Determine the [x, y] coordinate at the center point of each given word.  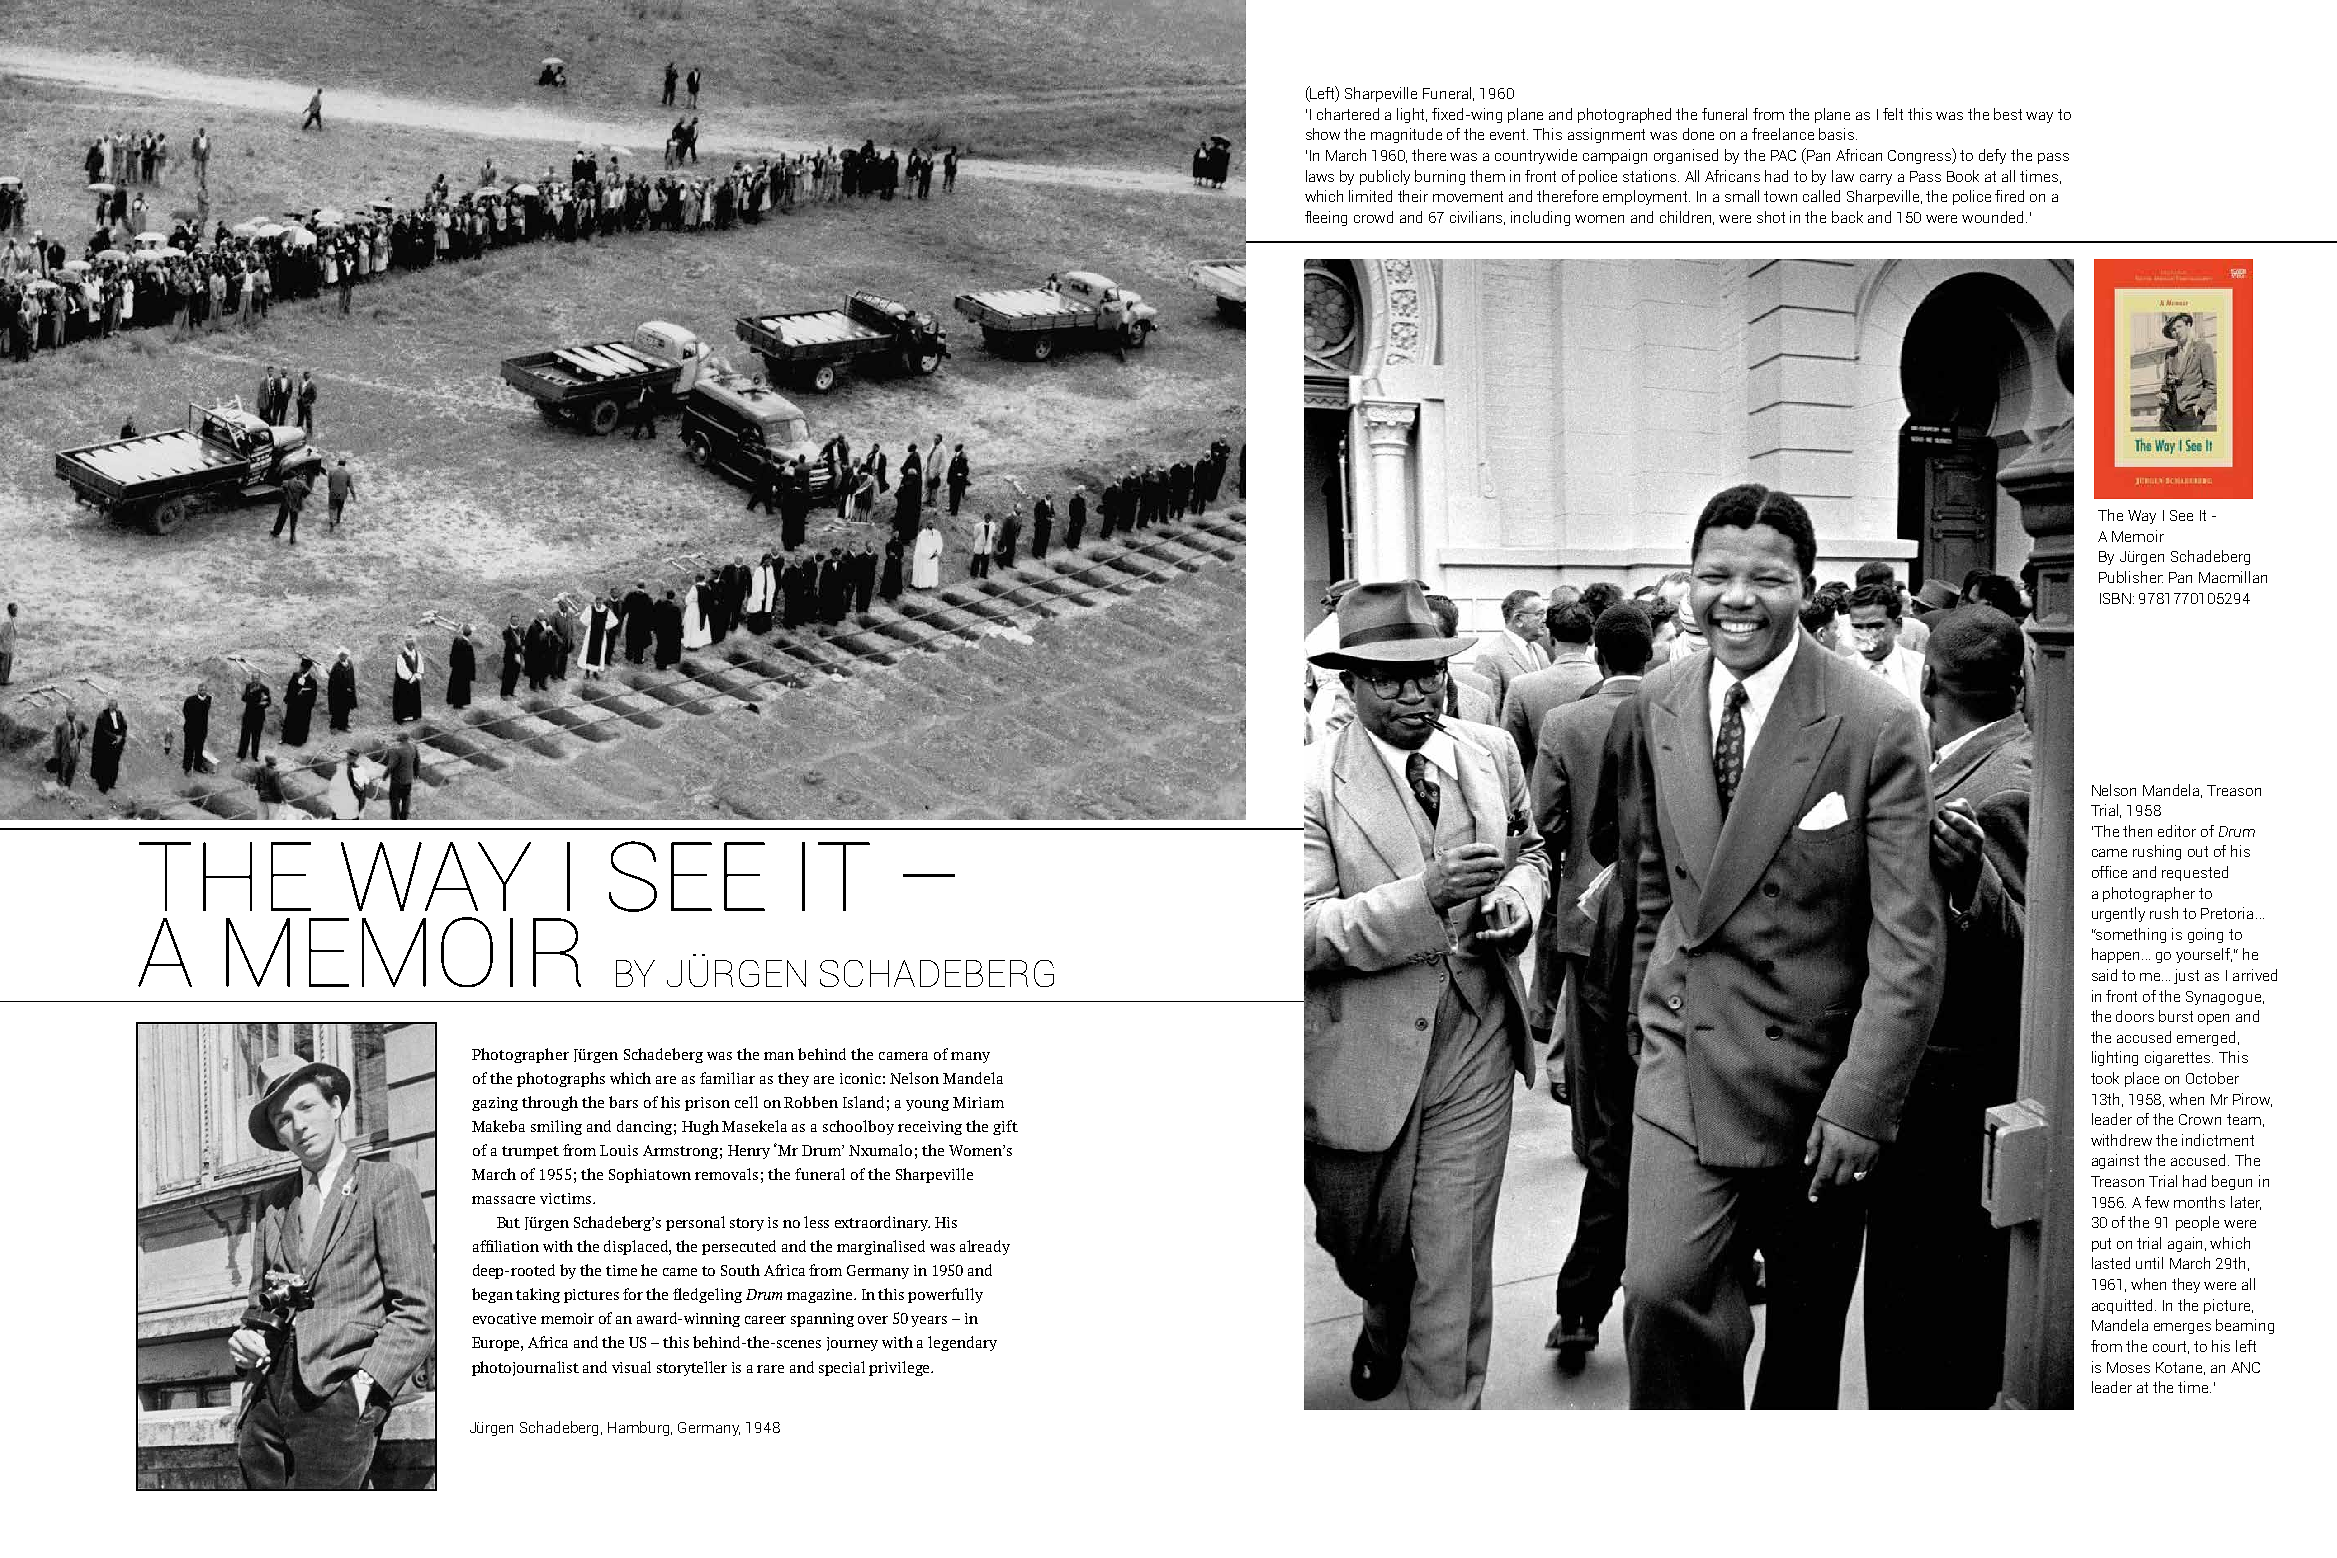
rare [770, 1369]
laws [1320, 176]
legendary [962, 1343]
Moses [2128, 1367]
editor [2177, 831]
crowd [1373, 217]
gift [1005, 1127]
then [2137, 831]
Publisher [2131, 577]
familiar [727, 1078]
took [2105, 1078]
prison [707, 1104]
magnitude [1406, 135]
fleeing [1326, 218]
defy [1992, 156]
